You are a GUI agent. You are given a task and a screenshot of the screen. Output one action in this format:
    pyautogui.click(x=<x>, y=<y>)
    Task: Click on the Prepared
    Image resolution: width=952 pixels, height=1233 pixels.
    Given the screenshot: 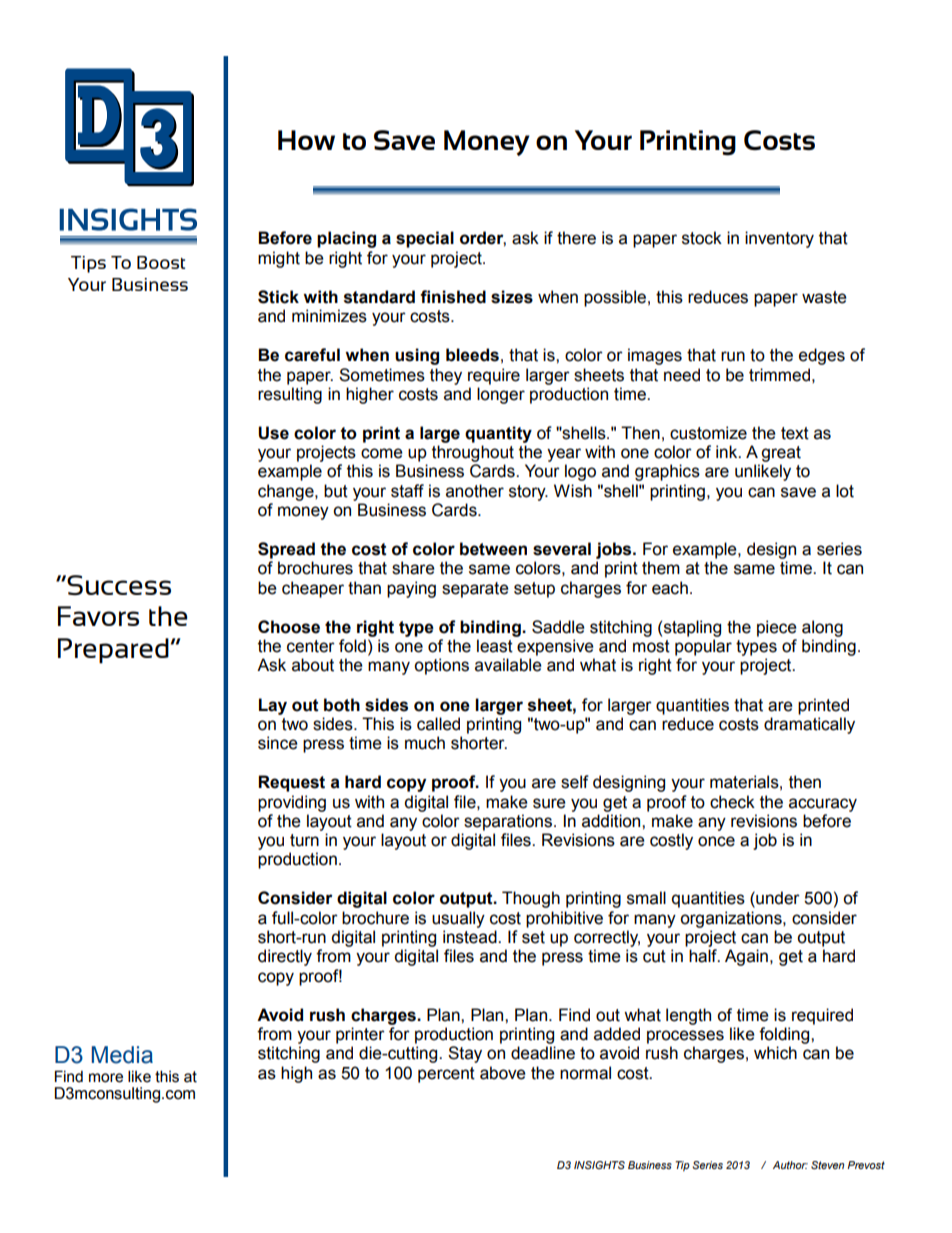 What is the action you would take?
    pyautogui.click(x=113, y=651)
